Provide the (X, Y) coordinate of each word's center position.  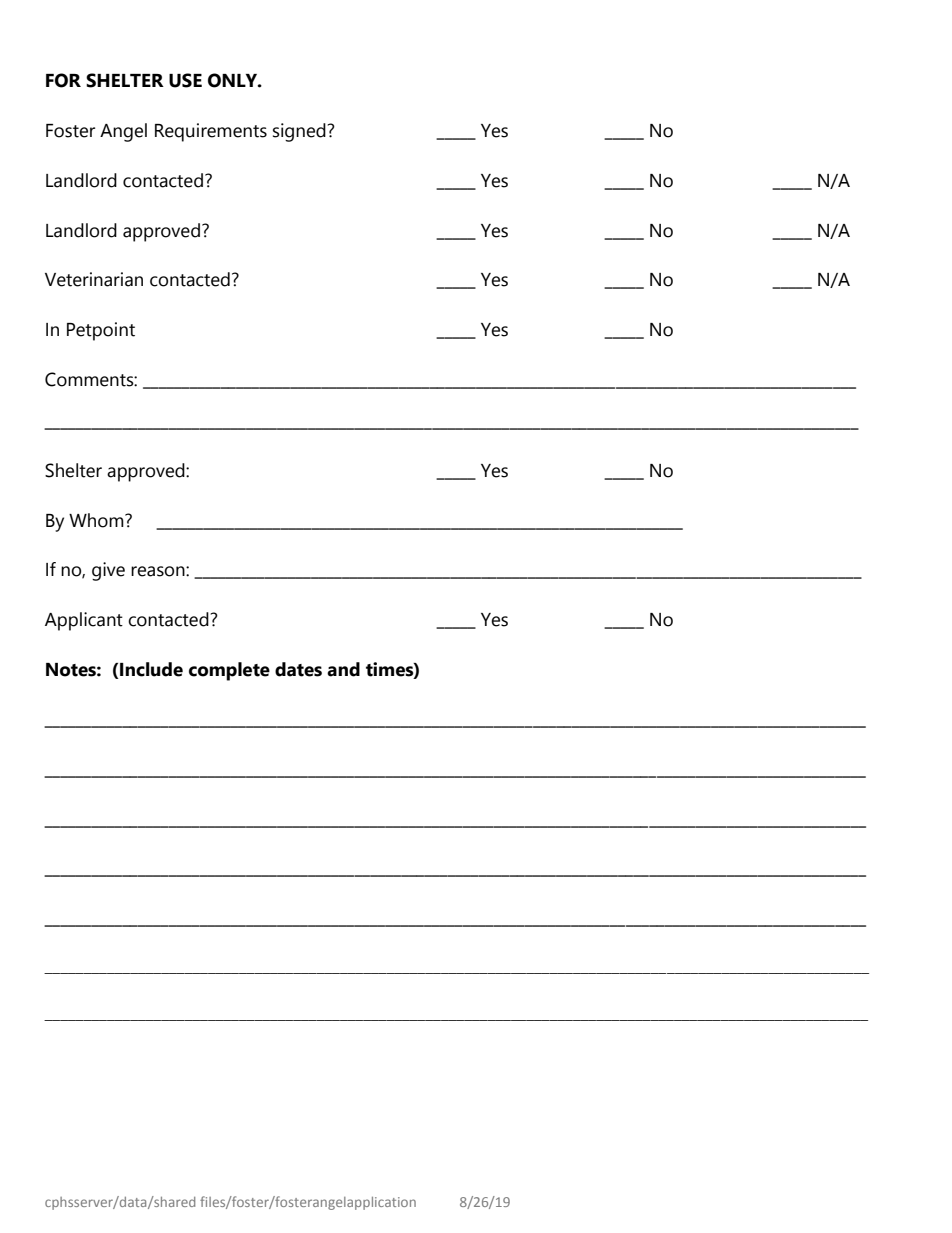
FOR (63, 80)
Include (151, 669)
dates (298, 669)
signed (299, 132)
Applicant (84, 621)
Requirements (211, 132)
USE (185, 80)
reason (159, 571)
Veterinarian (94, 279)
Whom (97, 520)
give (108, 571)
